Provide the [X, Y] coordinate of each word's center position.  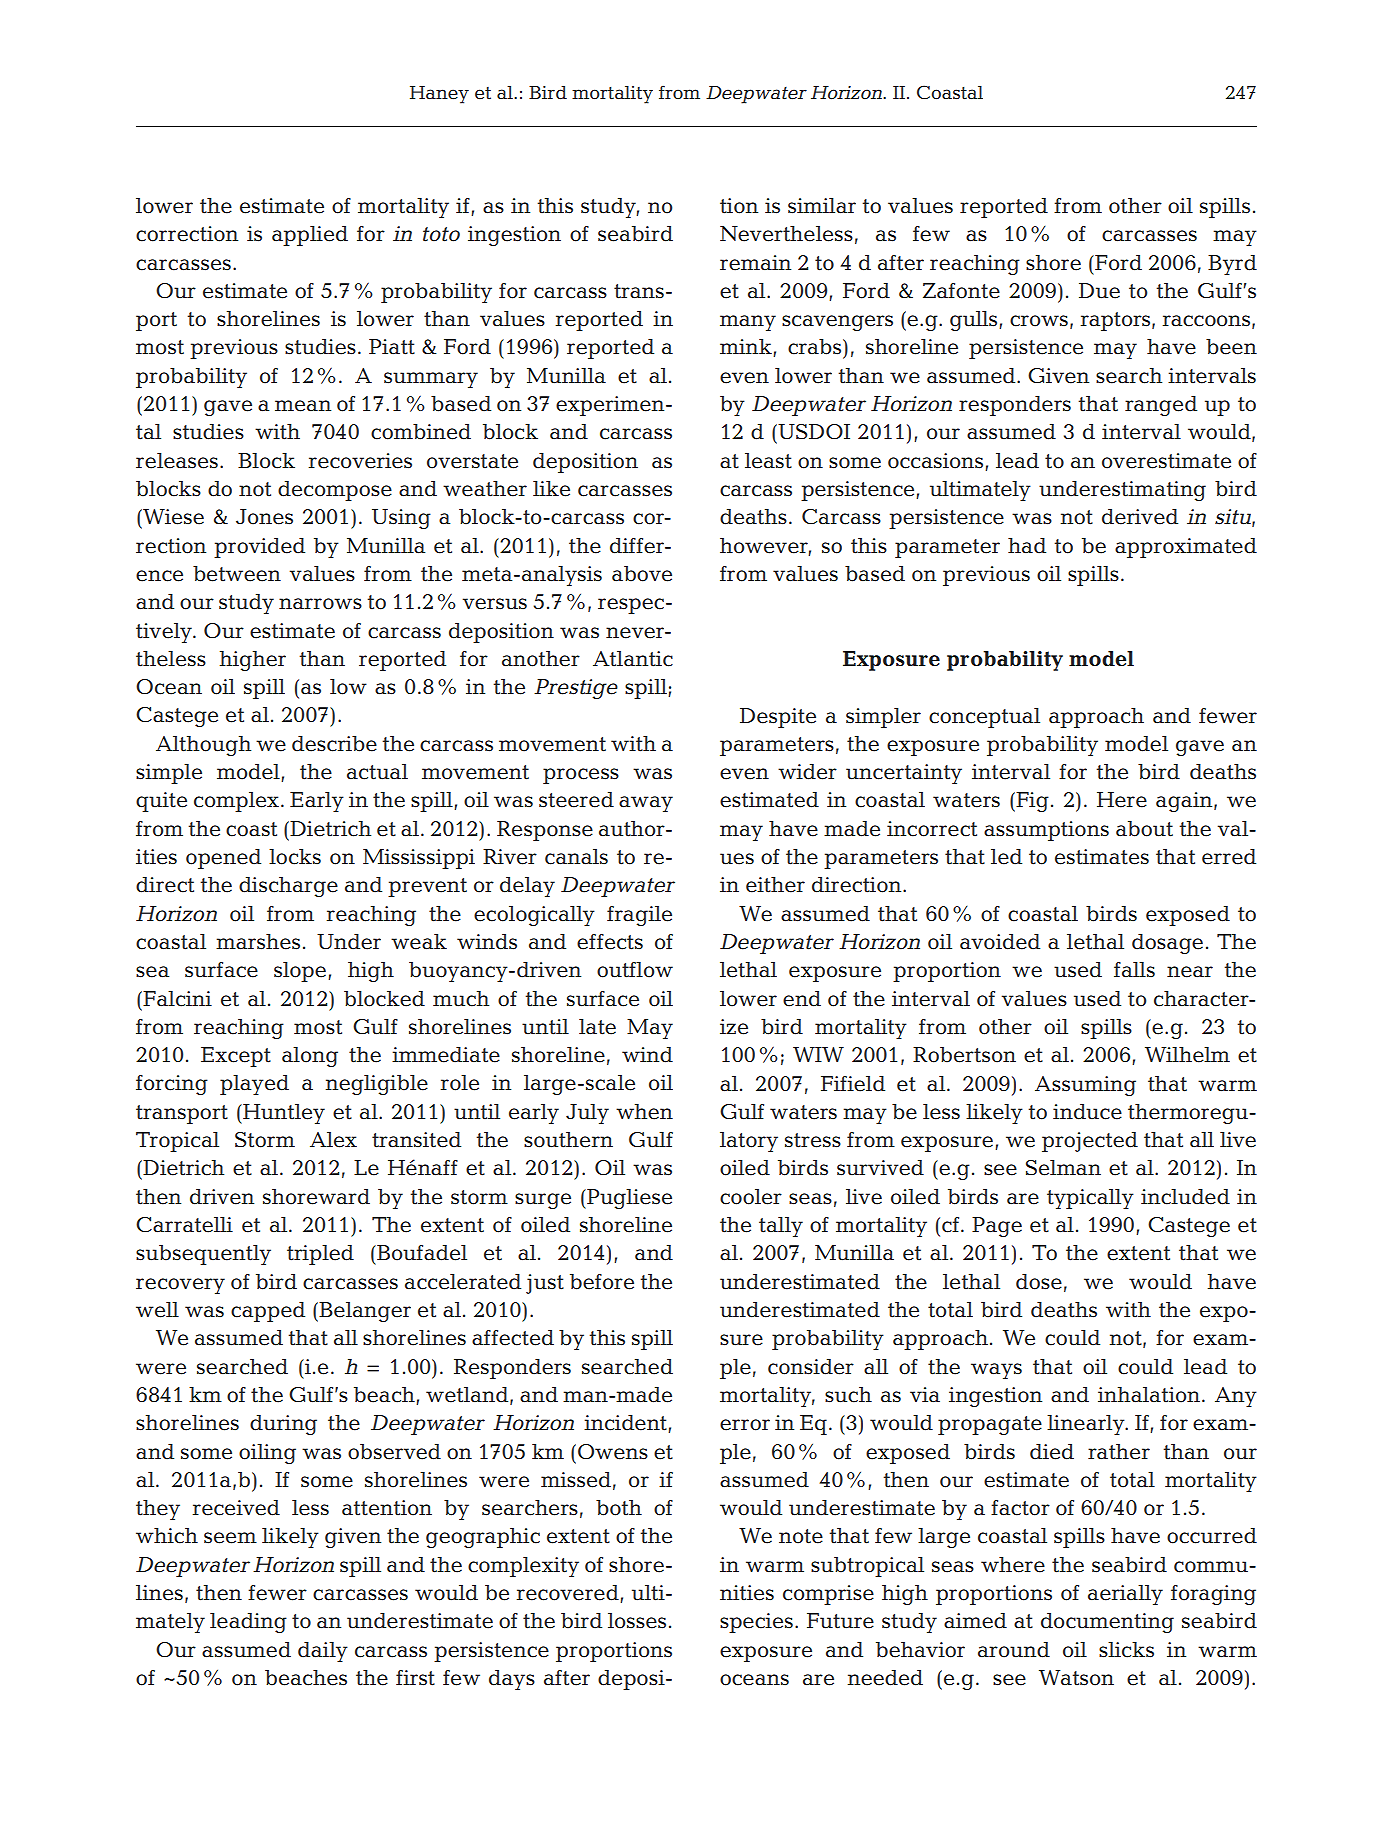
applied [310, 236]
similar [822, 206]
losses [637, 1621]
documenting [1107, 1623]
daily [323, 1652]
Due [1099, 291]
